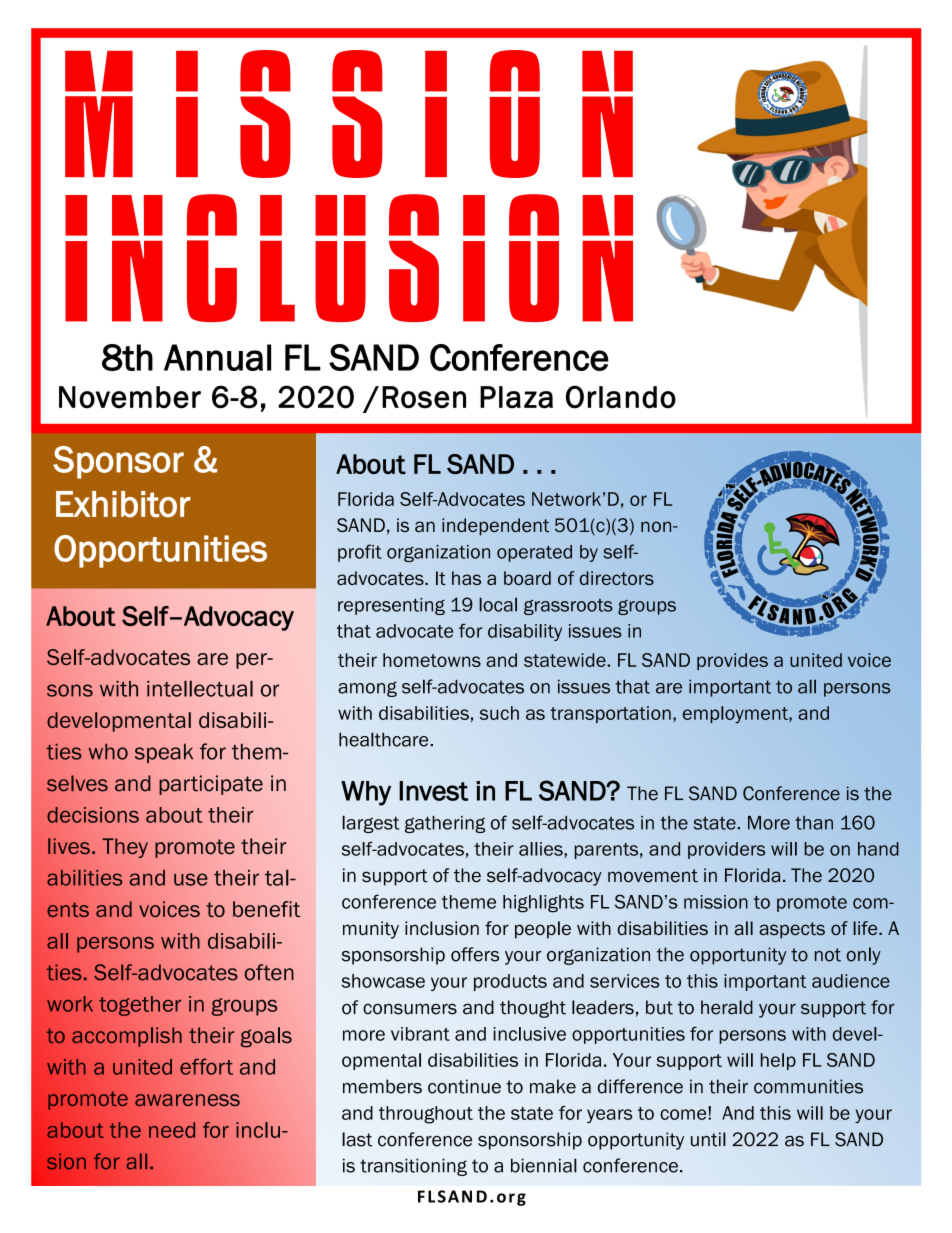  Describe the element at coordinates (814, 823) in the screenshot. I see `than` at that location.
